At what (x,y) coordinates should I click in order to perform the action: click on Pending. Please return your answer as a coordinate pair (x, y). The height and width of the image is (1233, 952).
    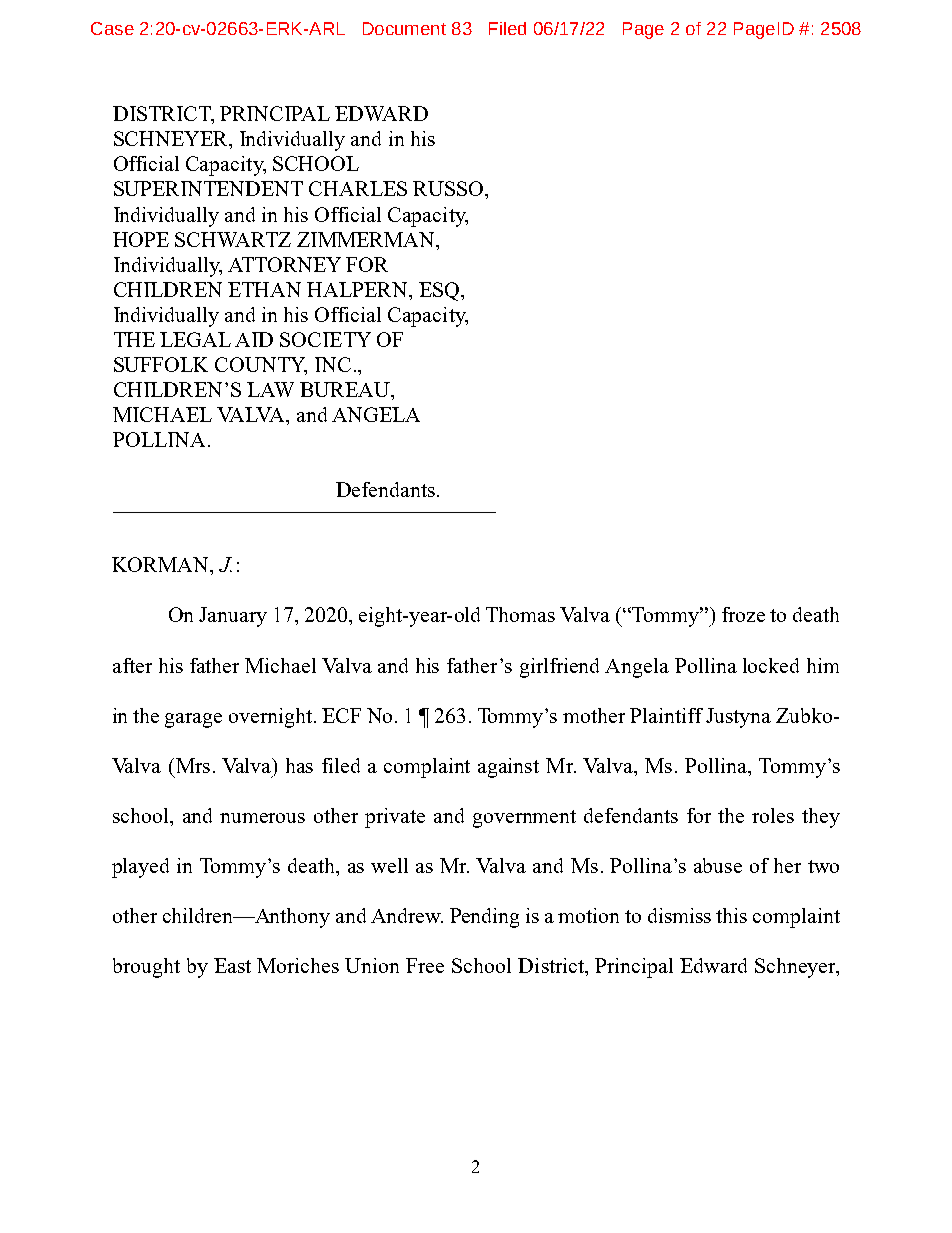
    Looking at the image, I should click on (484, 918).
